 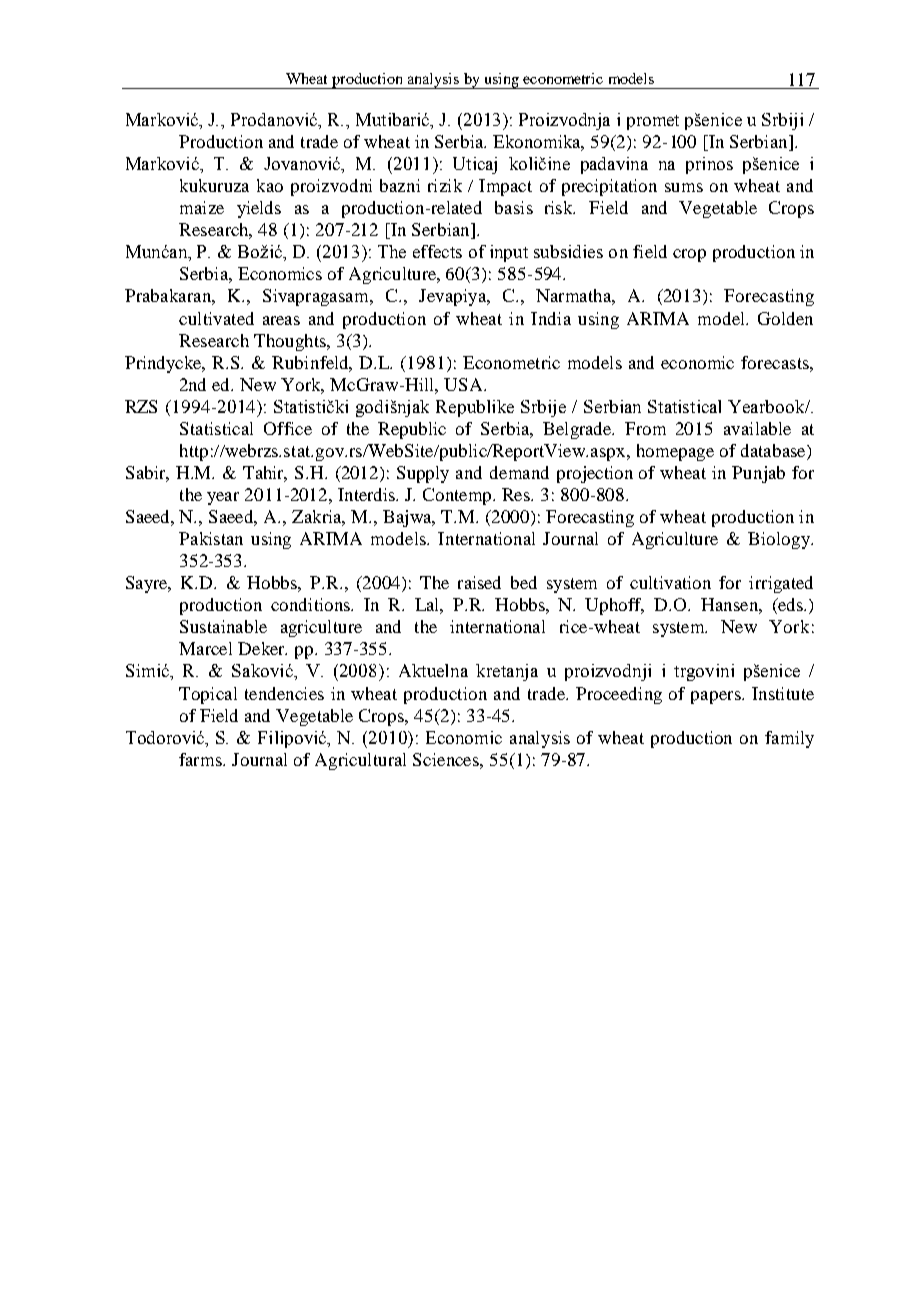 I want to click on Supply, so click(x=423, y=474).
